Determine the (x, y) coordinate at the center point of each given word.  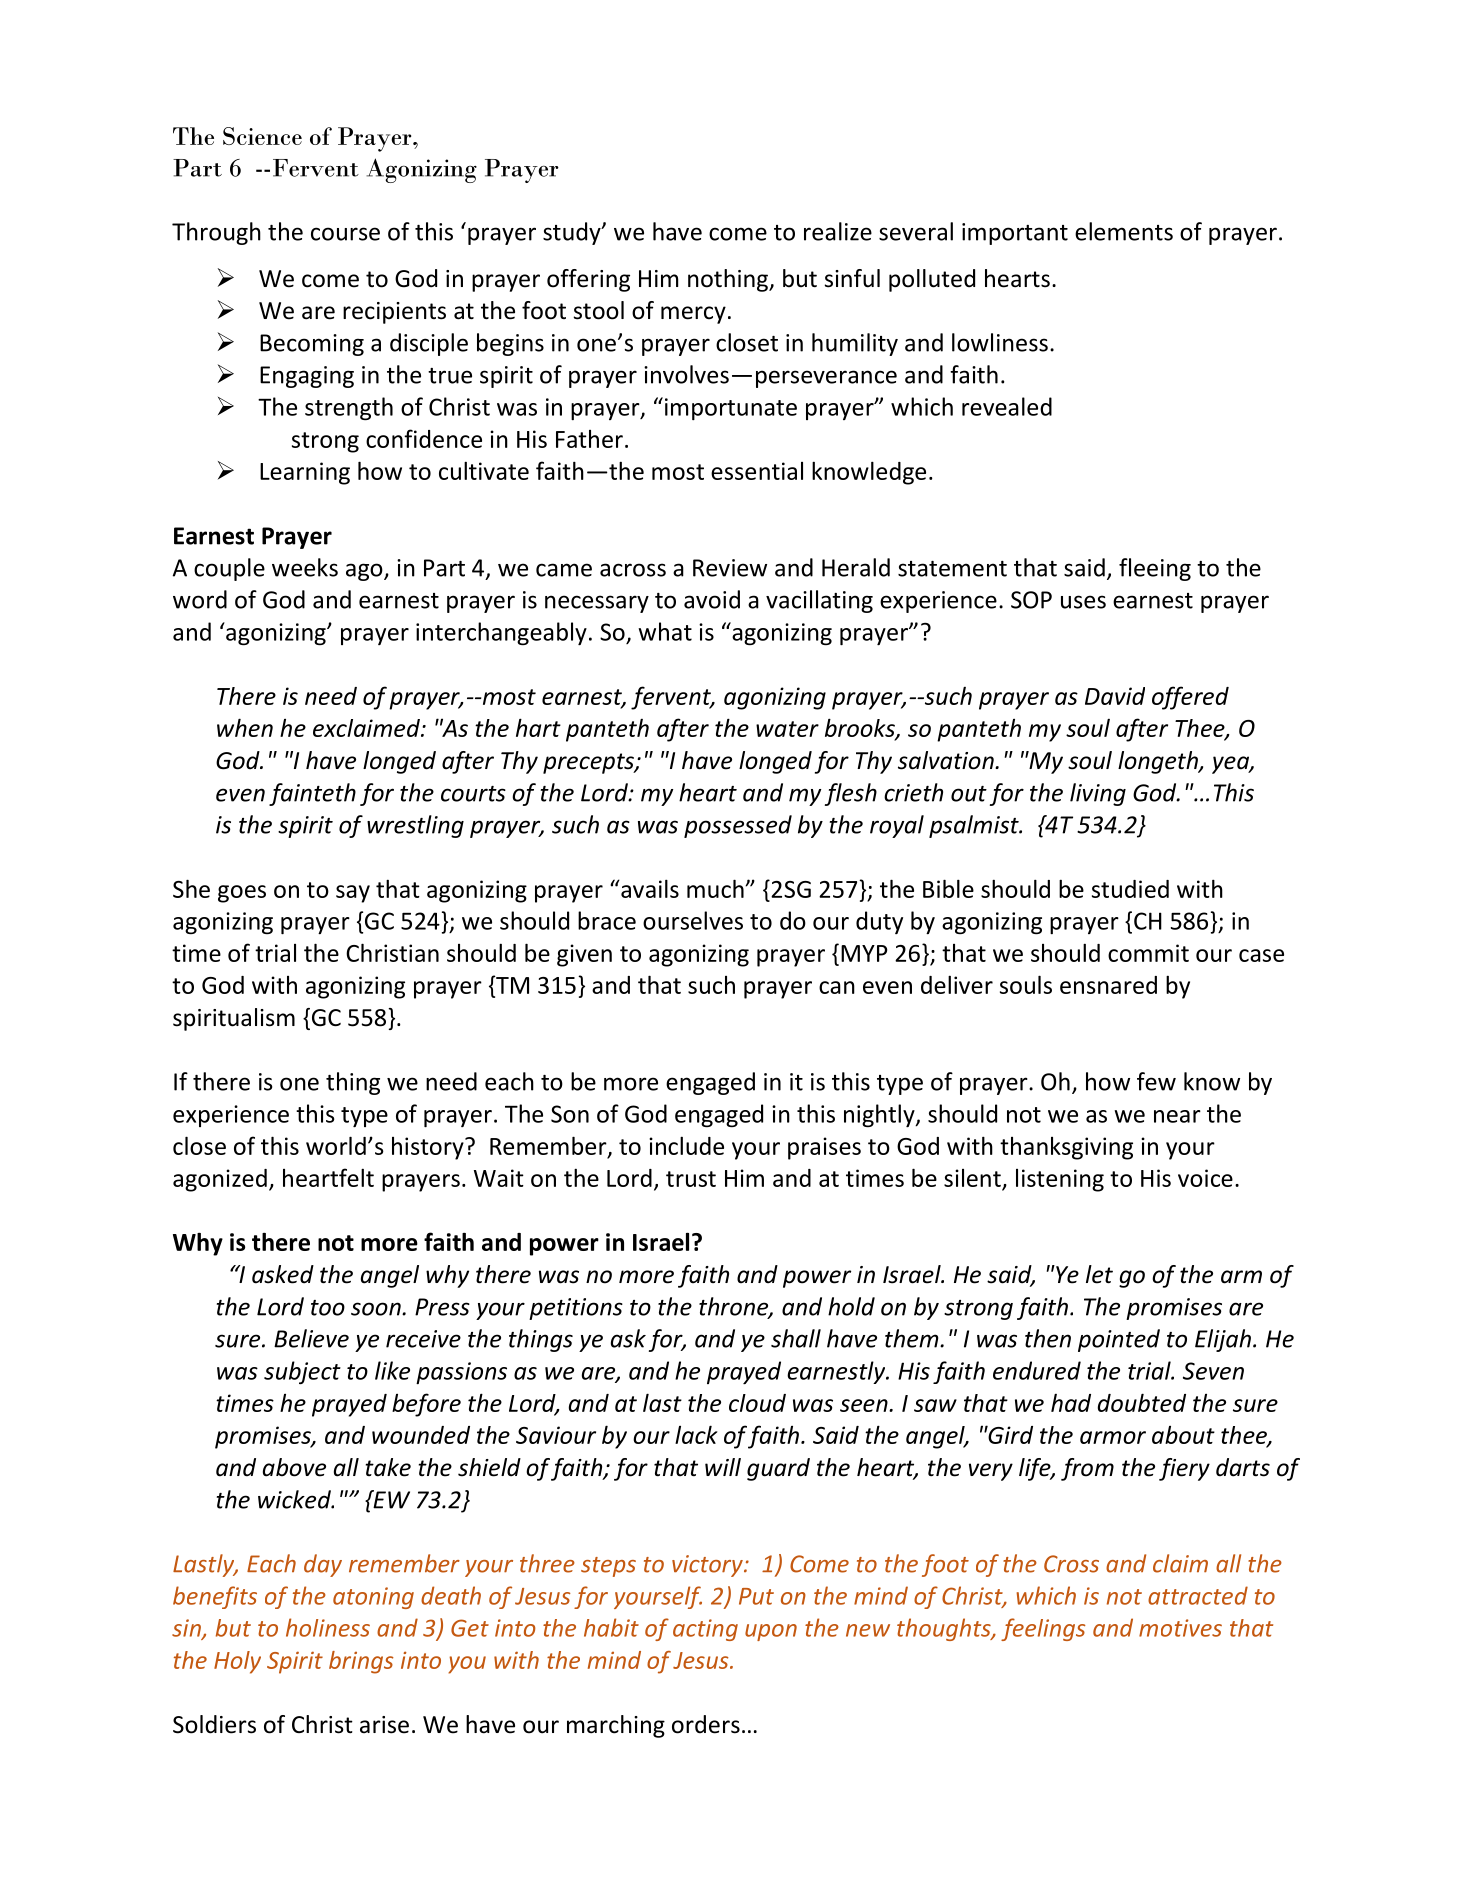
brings (361, 1662)
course (345, 234)
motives (1180, 1628)
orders (706, 1724)
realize (838, 231)
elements (1124, 231)
